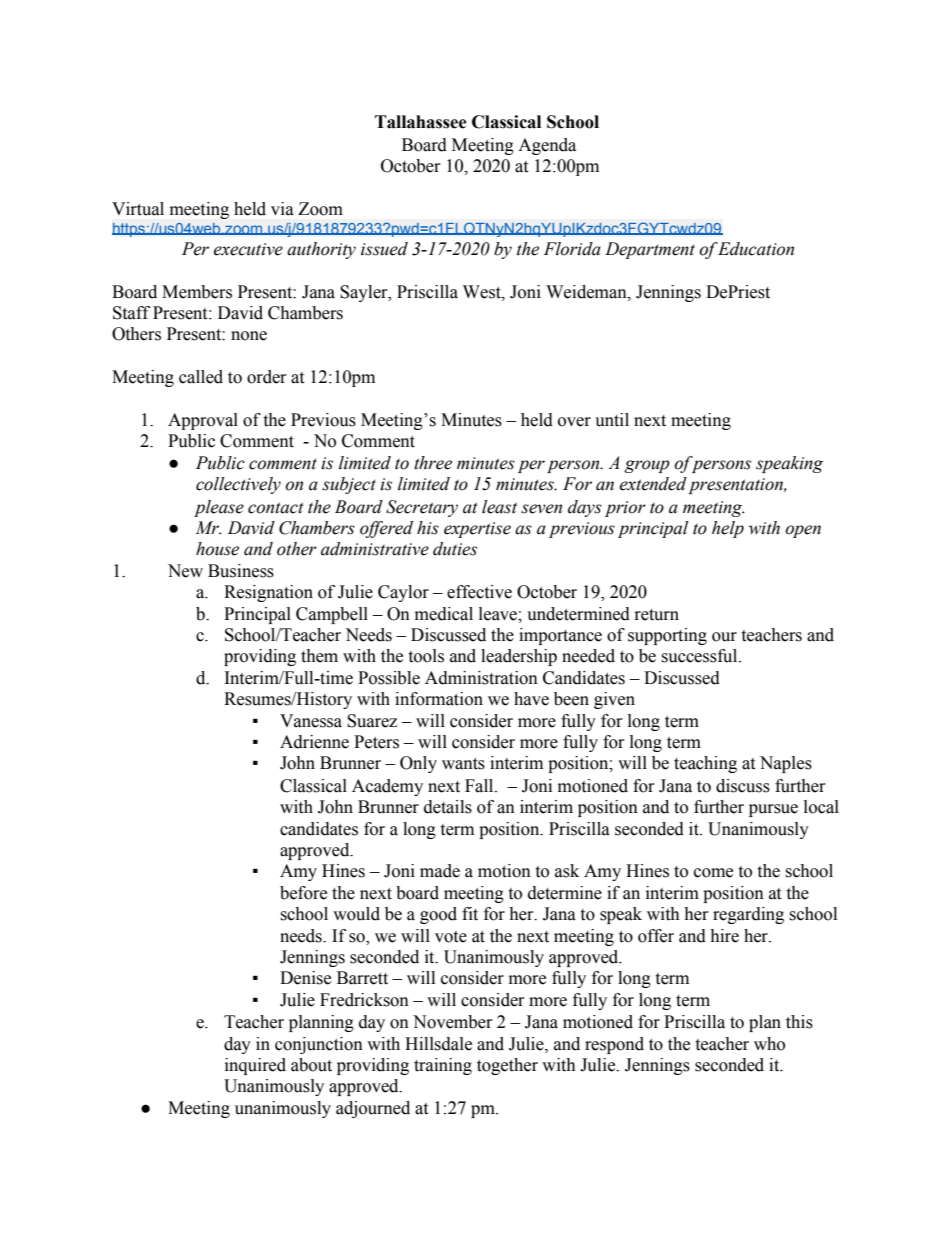  I want to click on via, so click(282, 209).
